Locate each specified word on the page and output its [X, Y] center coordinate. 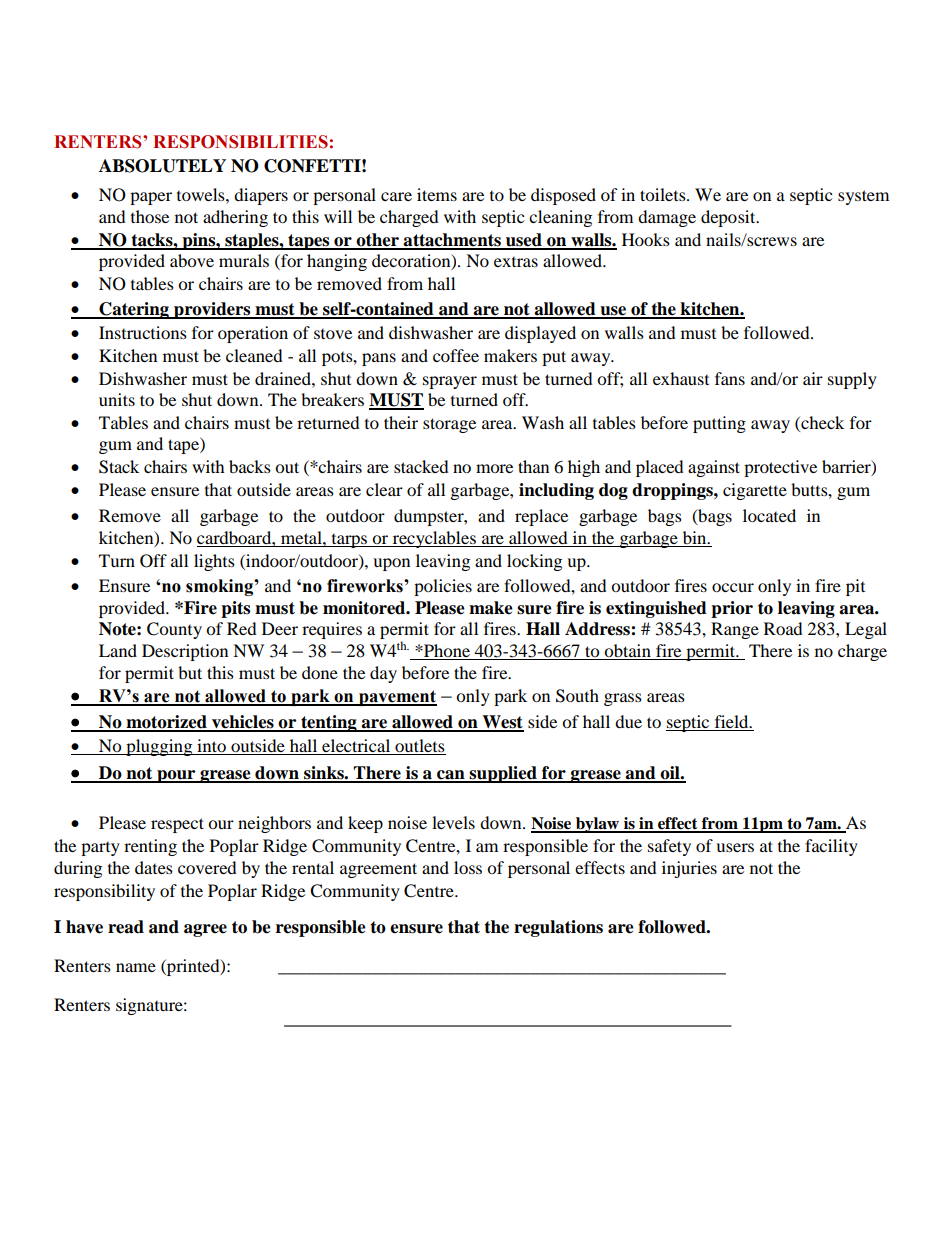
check [821, 422]
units [117, 399]
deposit [729, 218]
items [437, 194]
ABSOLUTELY [162, 166]
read [126, 927]
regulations [558, 928]
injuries [689, 869]
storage [449, 425]
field [733, 721]
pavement [397, 698]
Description [185, 652]
